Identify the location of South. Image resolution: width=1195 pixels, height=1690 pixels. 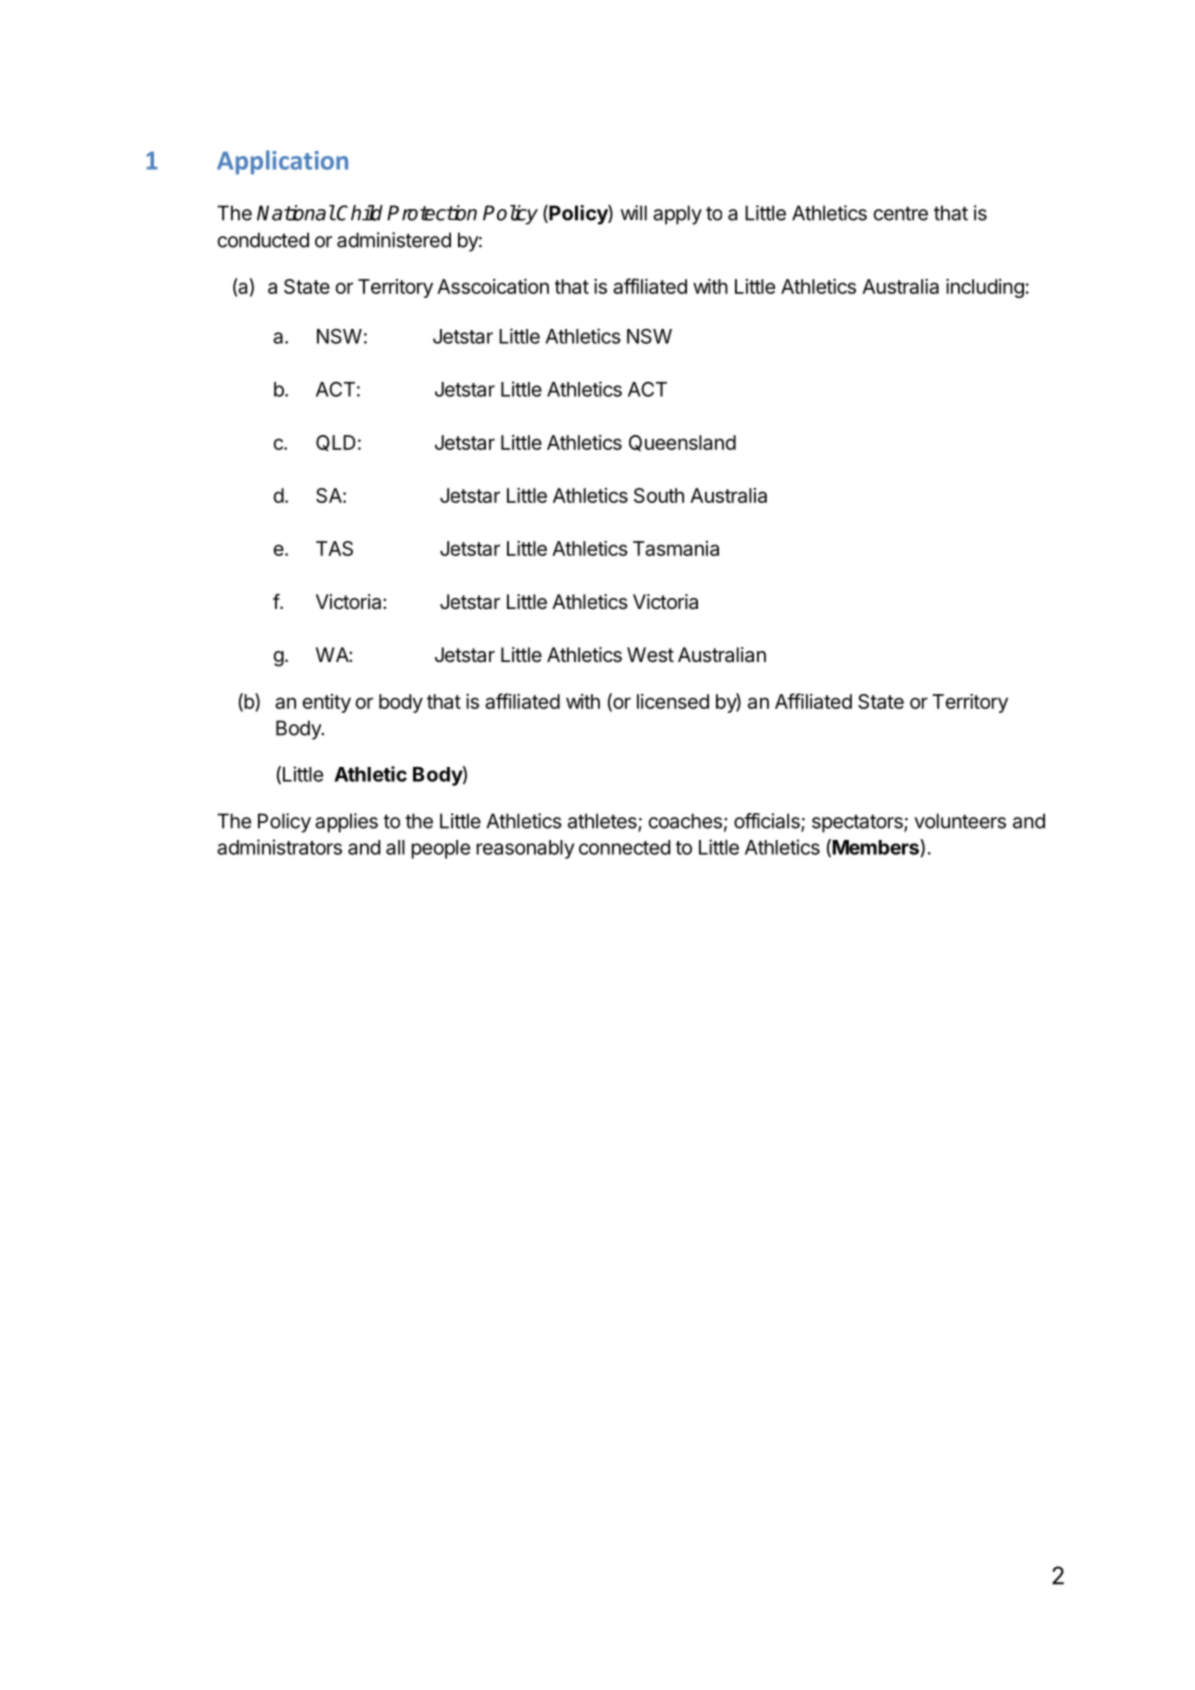
(659, 495).
